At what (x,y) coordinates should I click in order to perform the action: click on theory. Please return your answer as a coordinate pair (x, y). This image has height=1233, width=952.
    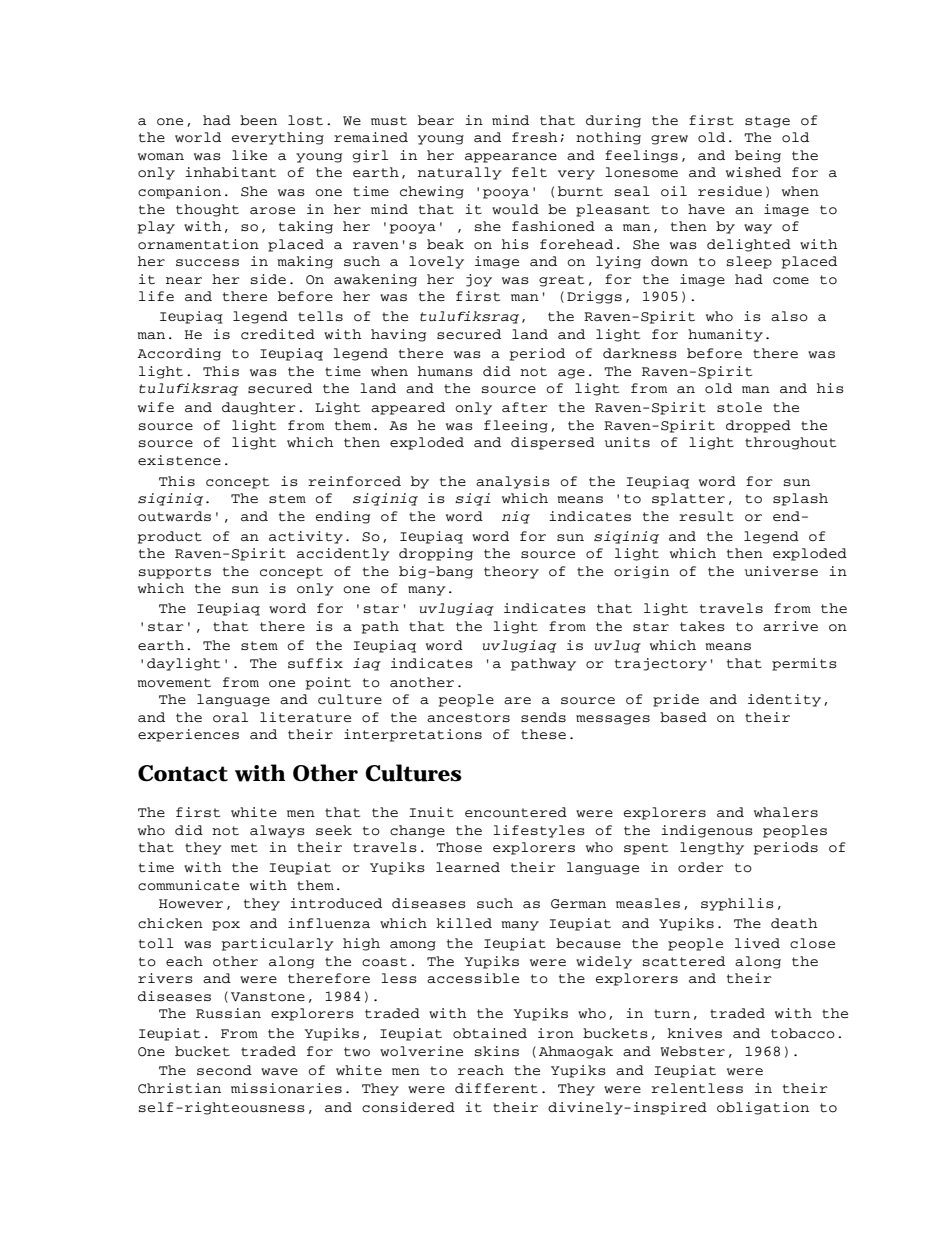
    Looking at the image, I should click on (511, 572).
